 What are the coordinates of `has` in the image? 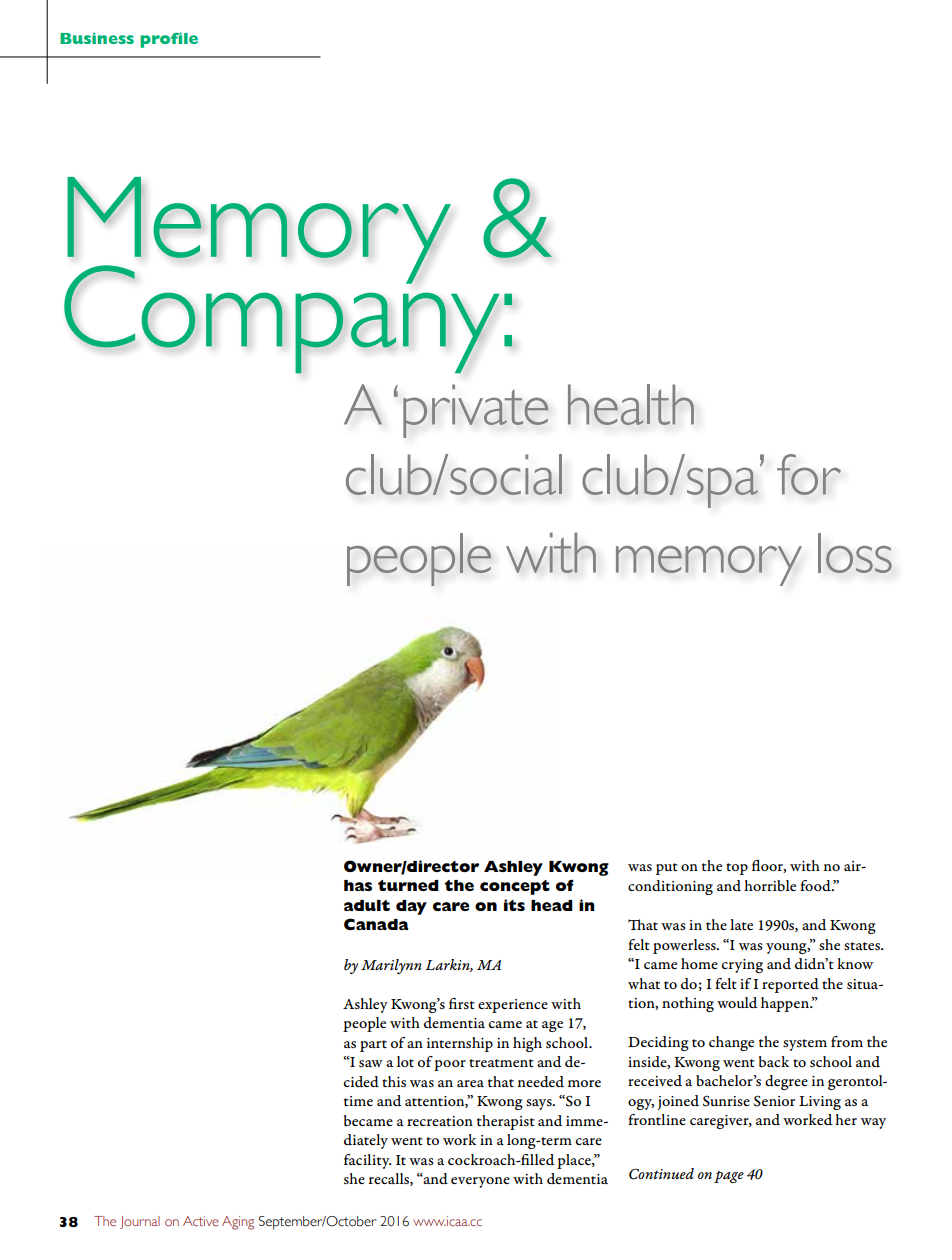 It's located at (358, 885).
